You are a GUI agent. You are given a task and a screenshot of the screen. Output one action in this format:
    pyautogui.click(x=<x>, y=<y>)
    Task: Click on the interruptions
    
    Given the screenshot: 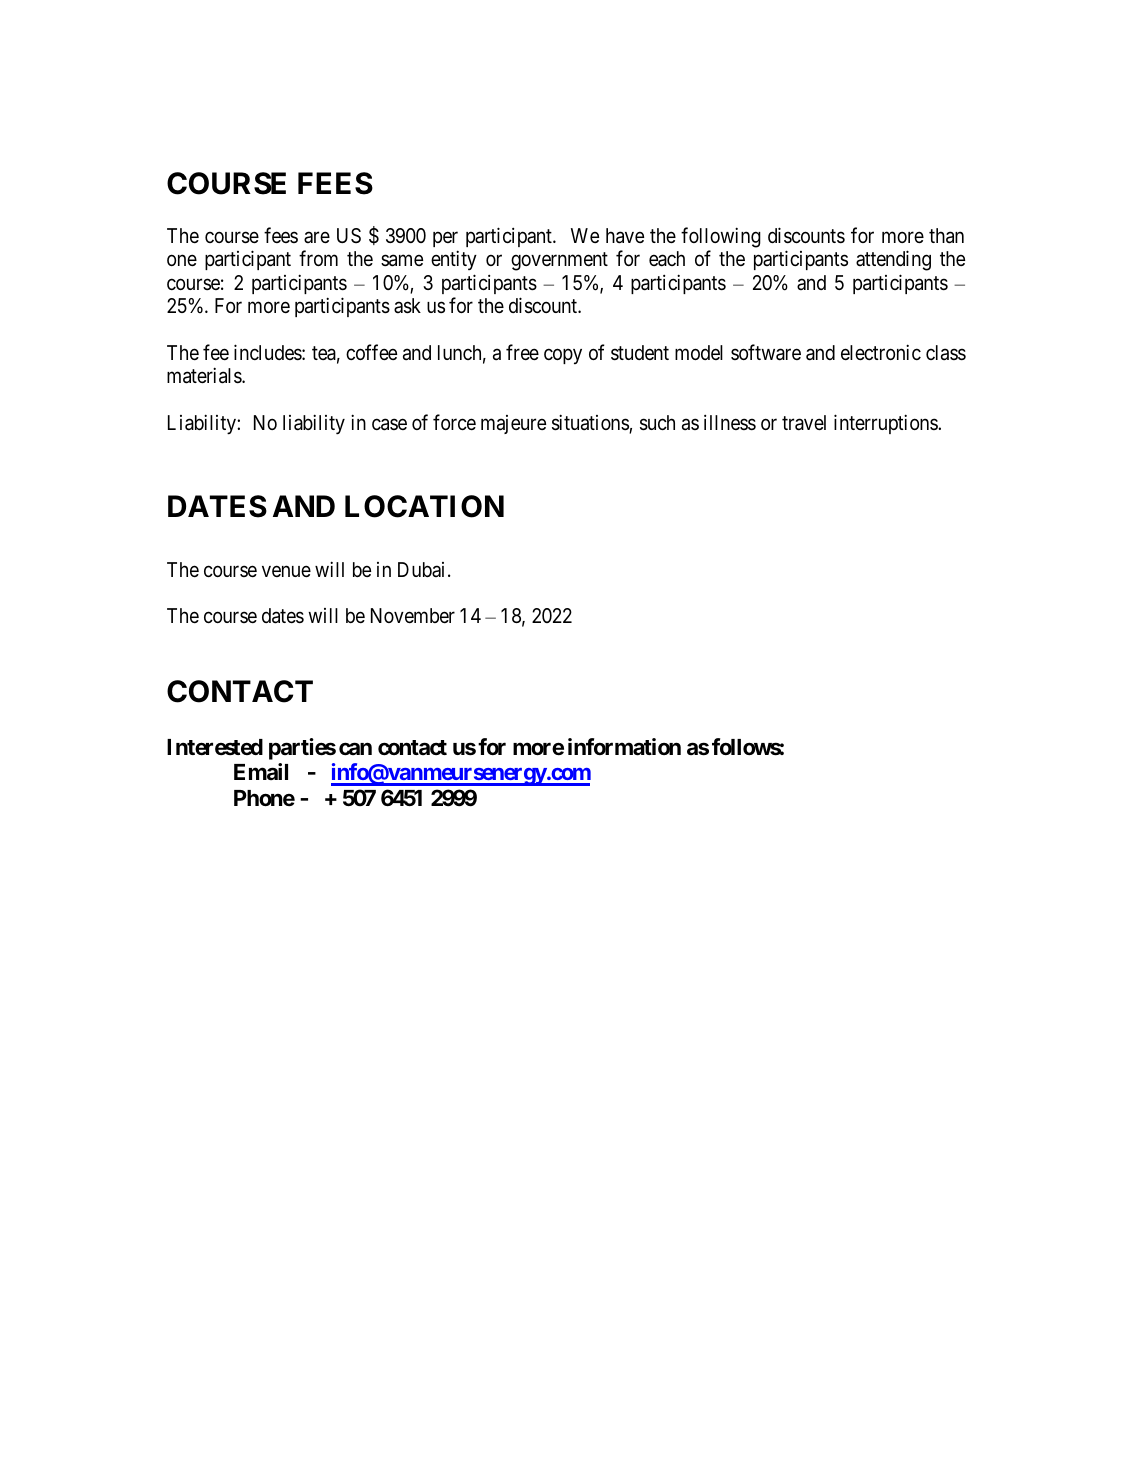 What is the action you would take?
    pyautogui.click(x=886, y=424)
